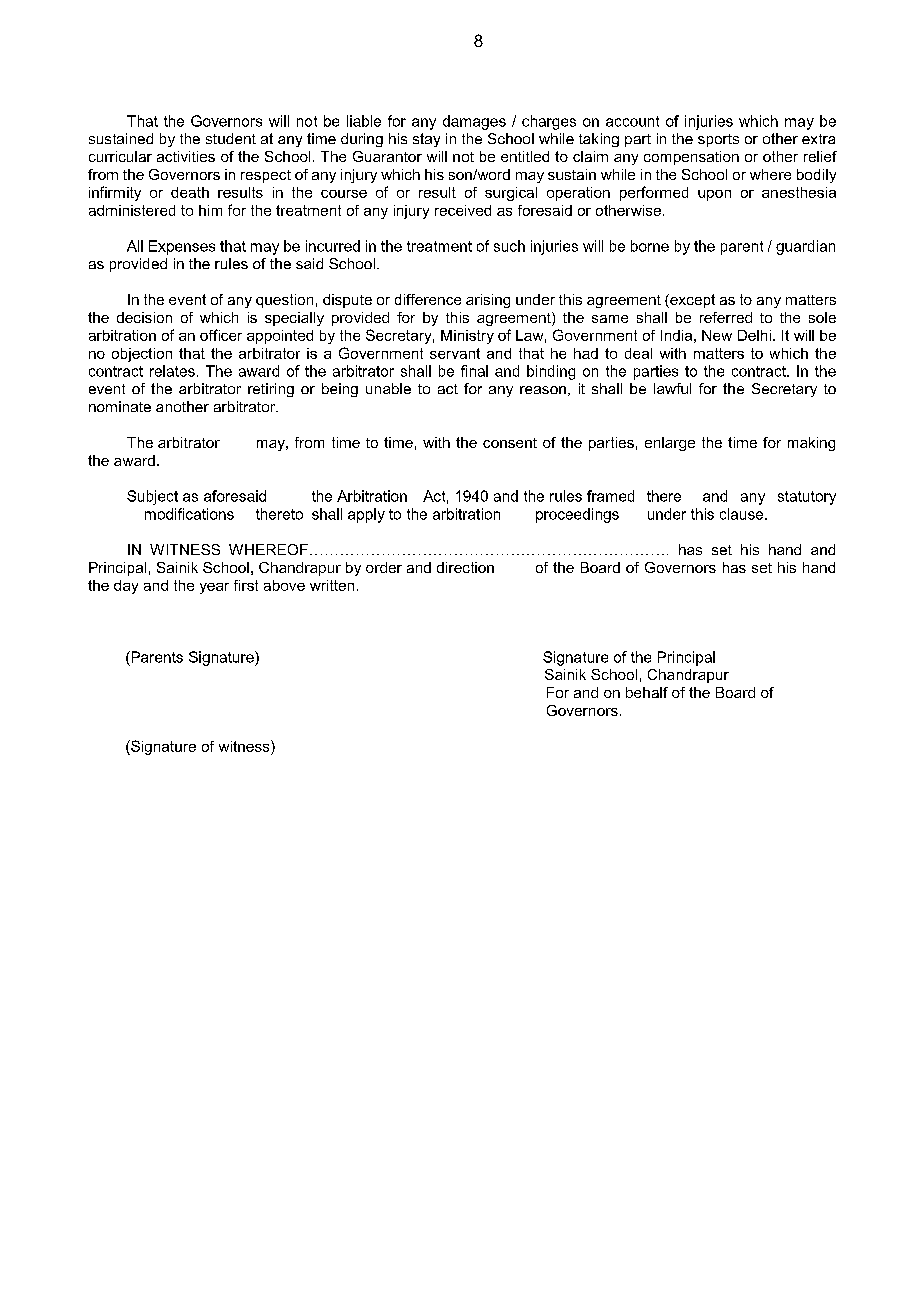 The image size is (924, 1308). I want to click on Delhi, so click(754, 335).
